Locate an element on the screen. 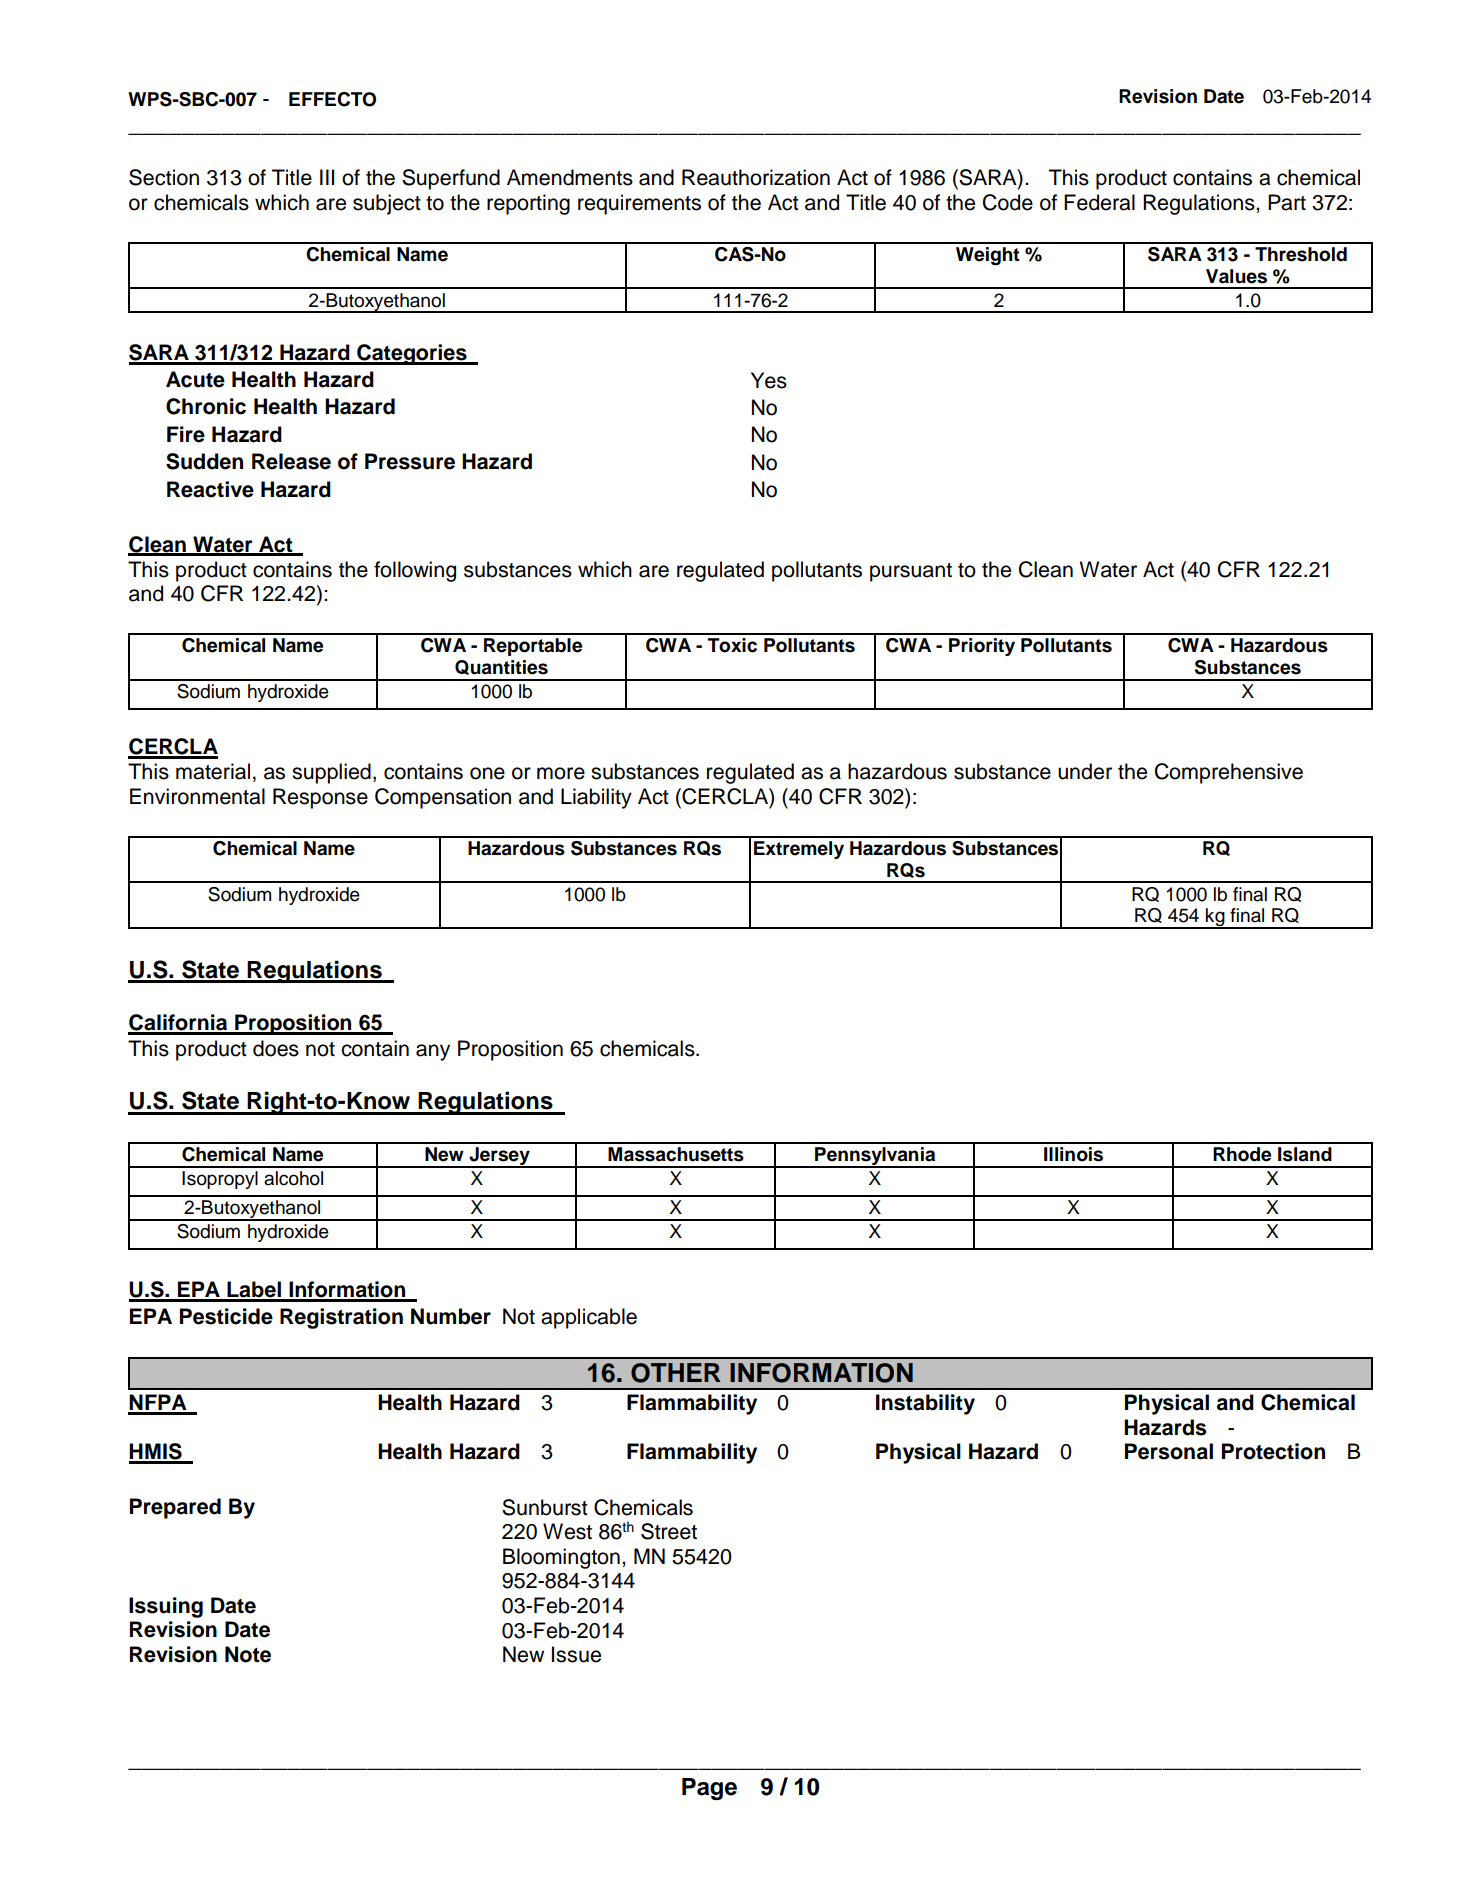  requirements is located at coordinates (639, 204).
